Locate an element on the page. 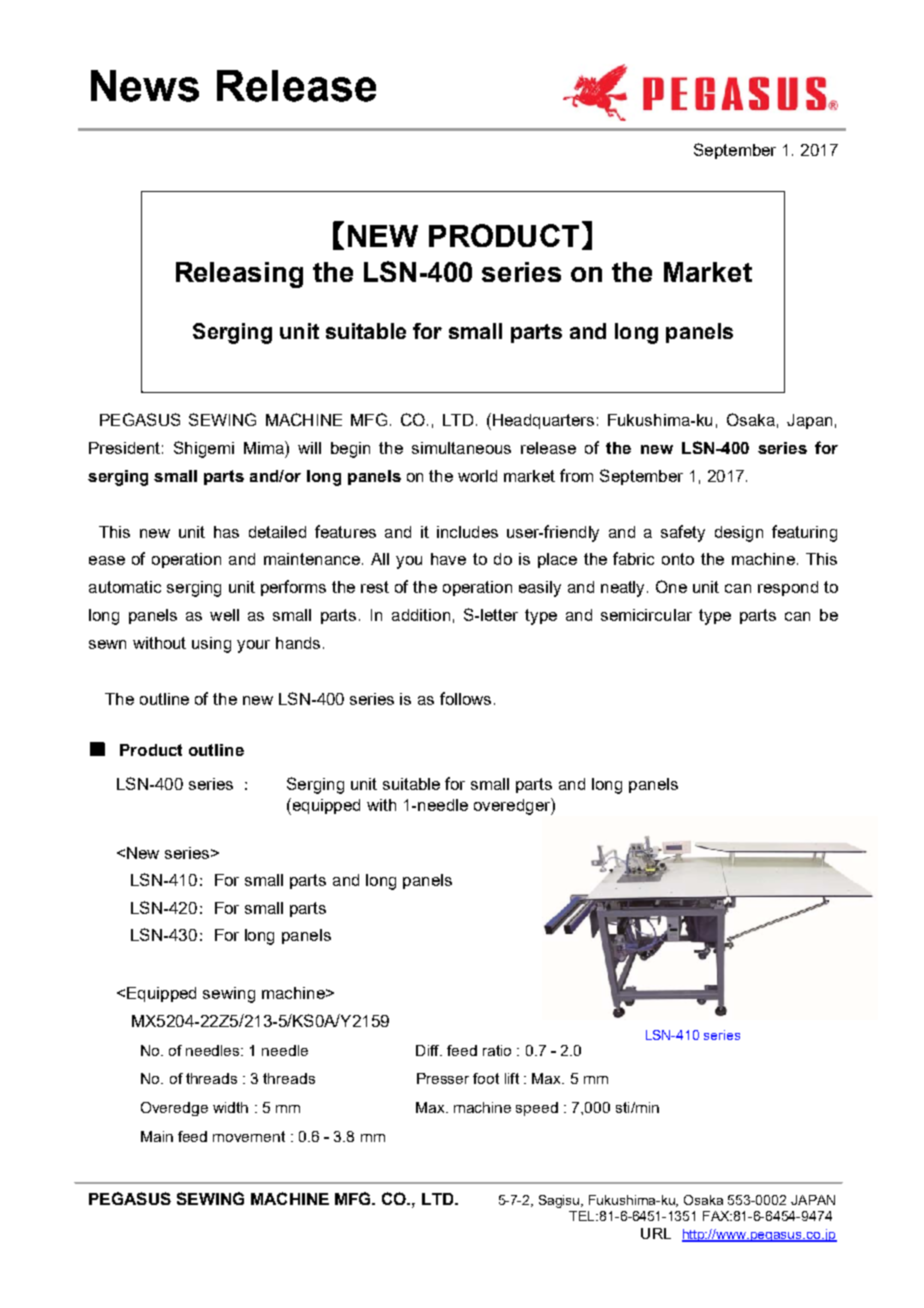 The width and height of the image is (924, 1308). follows is located at coordinates (465, 698).
